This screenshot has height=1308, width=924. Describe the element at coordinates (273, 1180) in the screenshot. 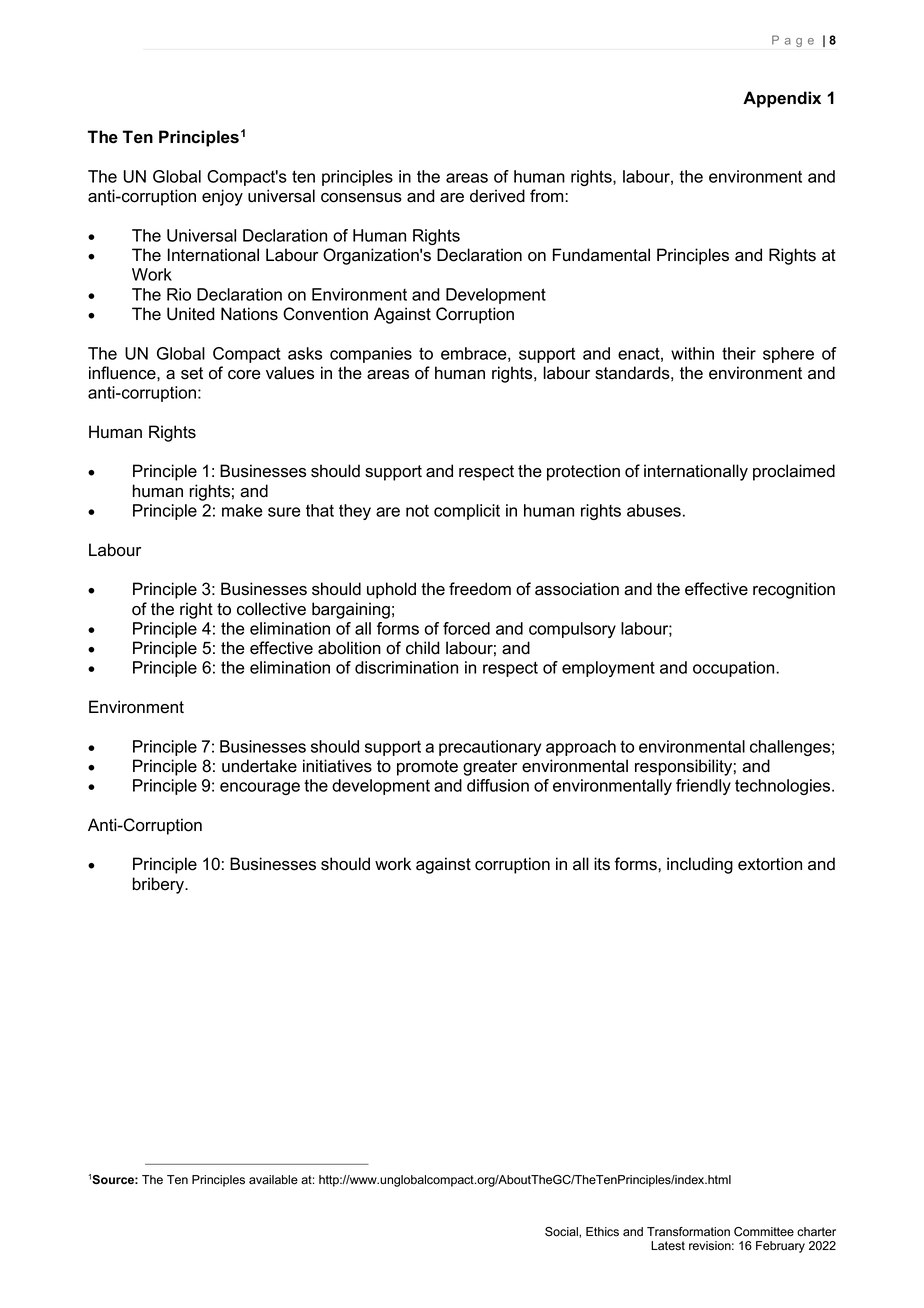

I see `available` at that location.
